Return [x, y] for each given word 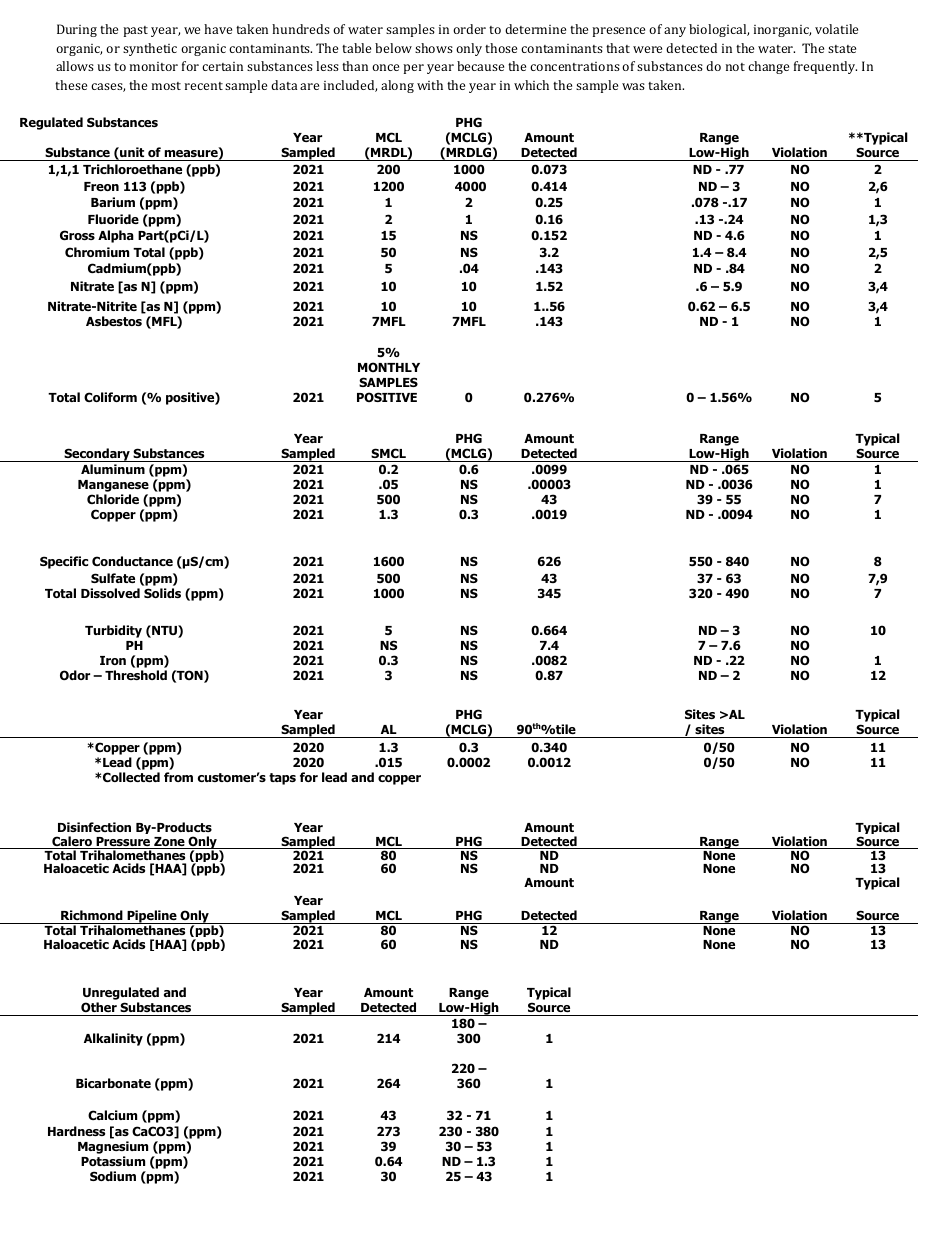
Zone [169, 843]
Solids [162, 593]
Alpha [116, 236]
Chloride [113, 499]
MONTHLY [389, 367]
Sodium [113, 1176]
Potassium [113, 1161]
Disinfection [94, 827]
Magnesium [113, 1149]
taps [282, 779]
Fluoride [113, 219]
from [178, 777]
